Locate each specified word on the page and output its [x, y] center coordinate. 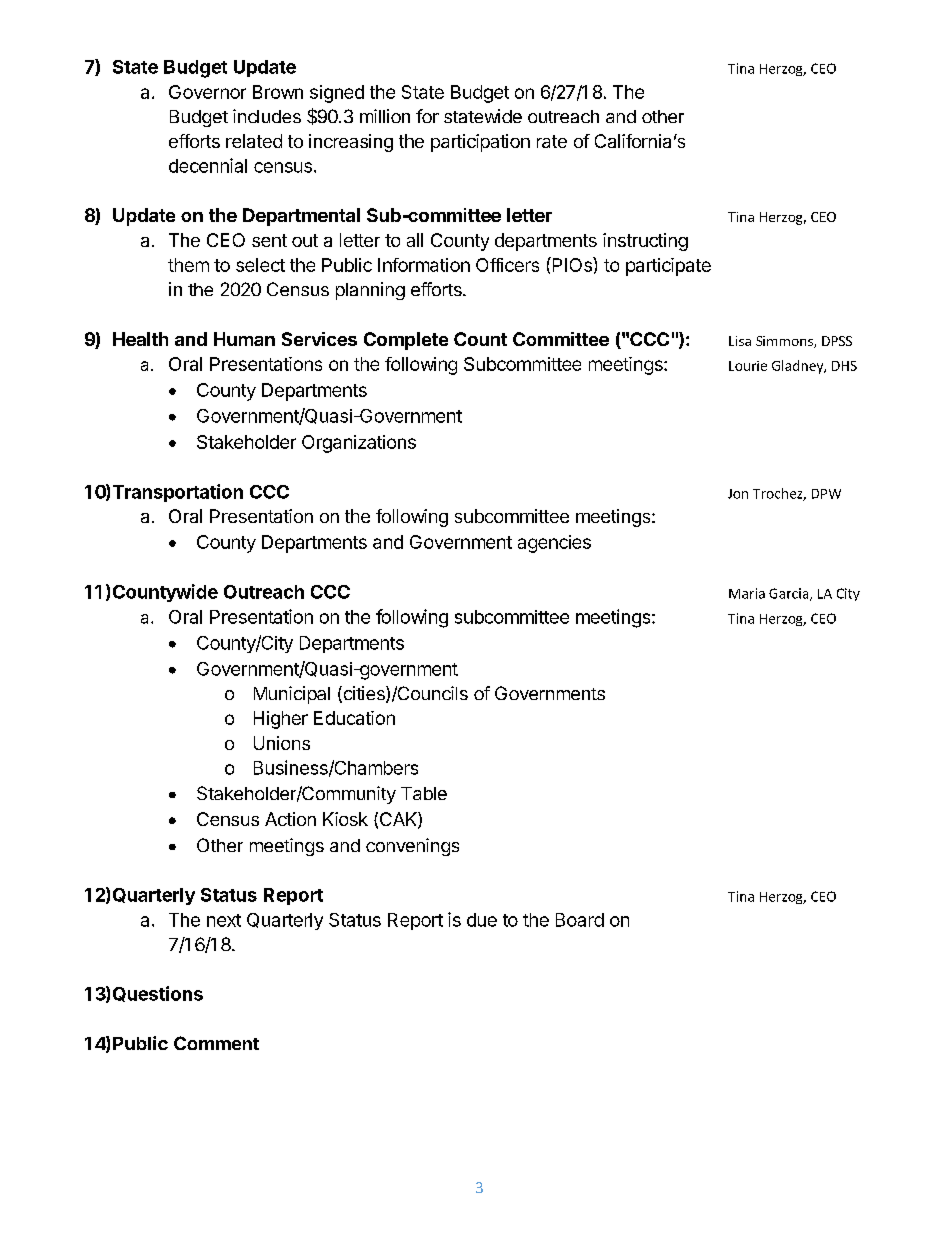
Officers [507, 265]
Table [424, 793]
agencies [554, 544]
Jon [738, 494]
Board [580, 920]
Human [244, 339]
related [254, 141]
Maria [747, 593]
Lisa [740, 341]
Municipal [292, 695]
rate [552, 141]
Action [290, 819]
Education [354, 718]
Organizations [359, 444]
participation [480, 143]
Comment [216, 1043]
